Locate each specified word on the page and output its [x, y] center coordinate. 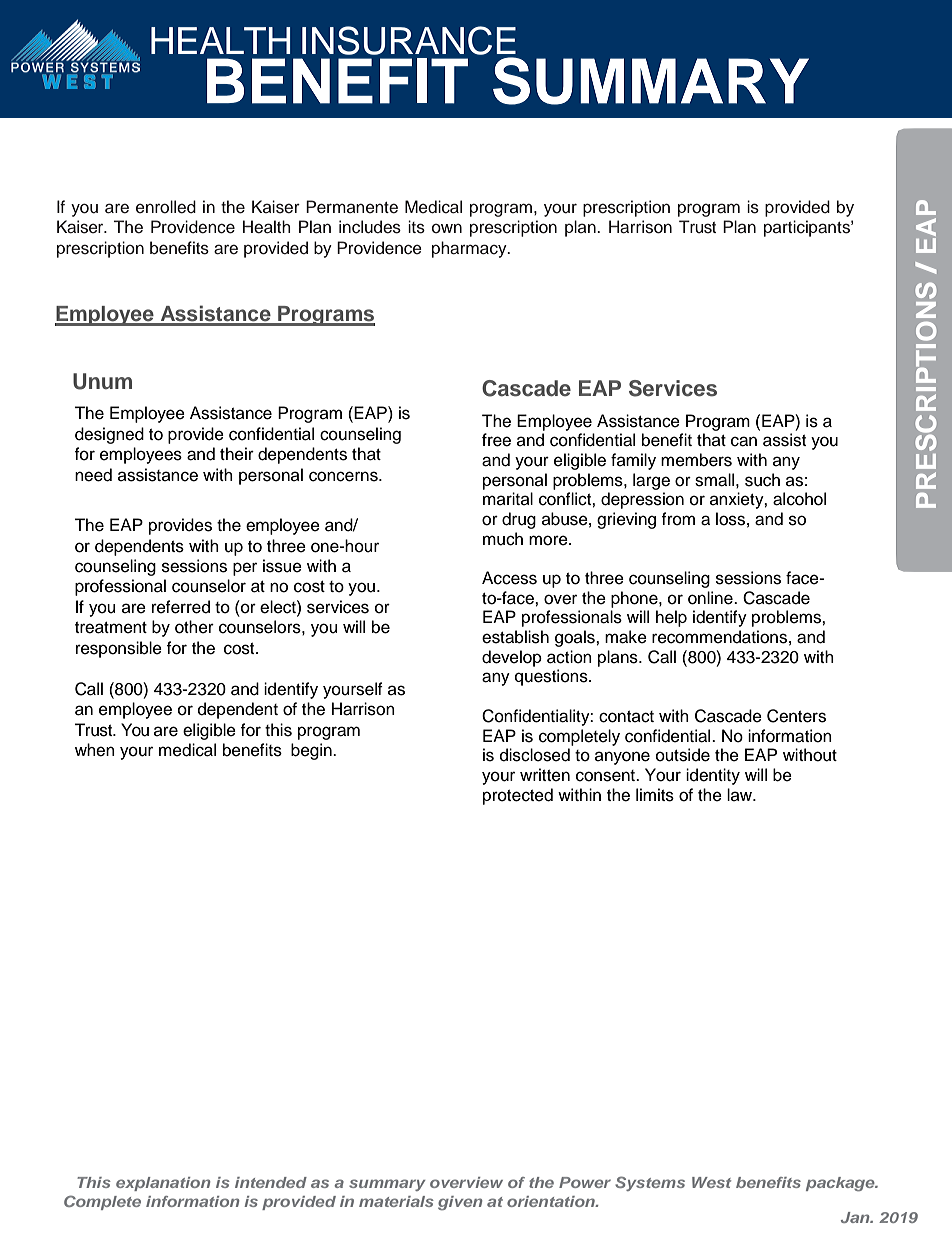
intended [271, 1182]
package [841, 1184]
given [460, 1203]
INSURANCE [409, 40]
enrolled [166, 207]
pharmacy [470, 249]
